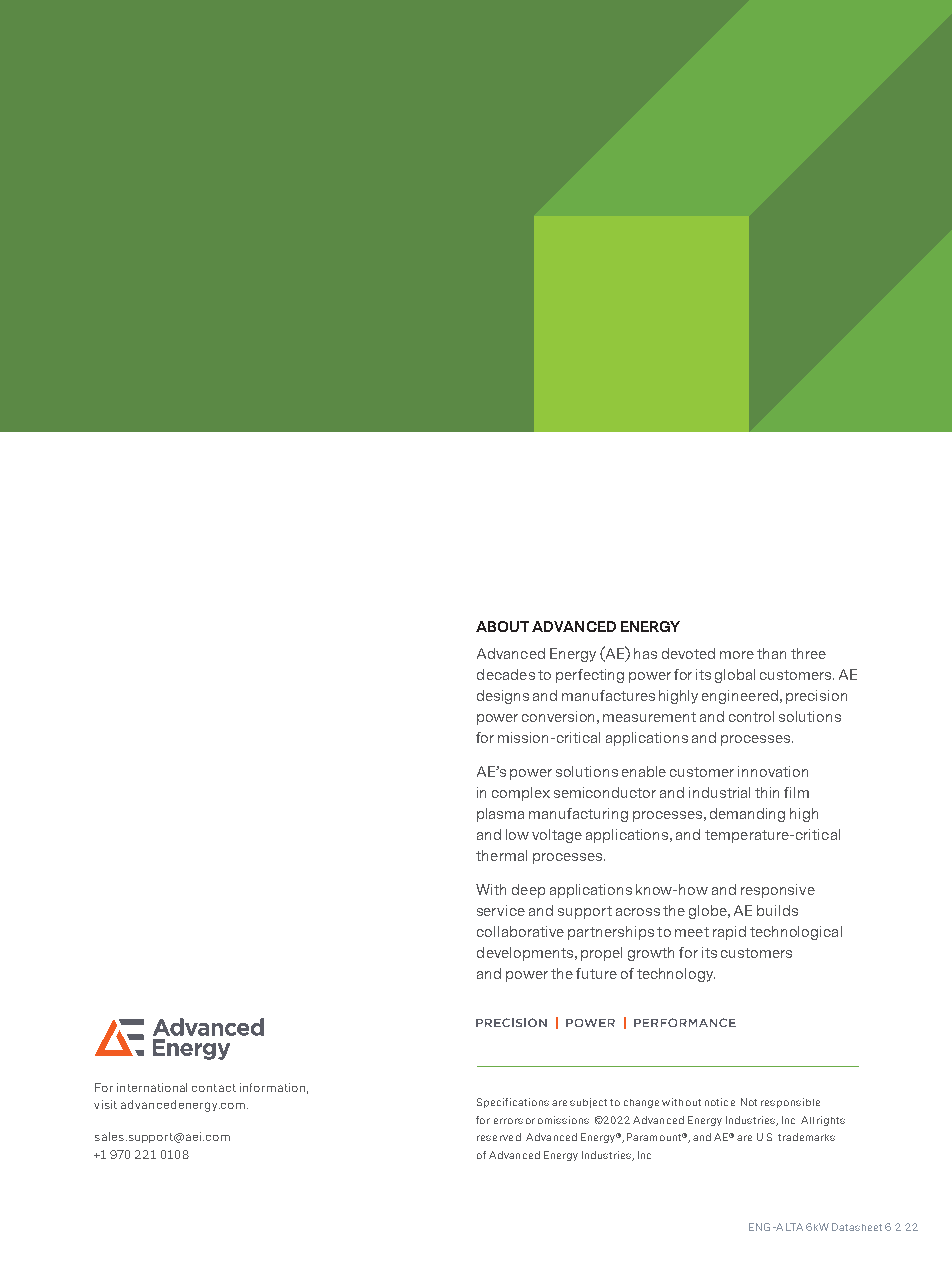 Image resolution: width=952 pixels, height=1267 pixels. What do you see at coordinates (214, 1088) in the image?
I see `contact` at bounding box center [214, 1088].
